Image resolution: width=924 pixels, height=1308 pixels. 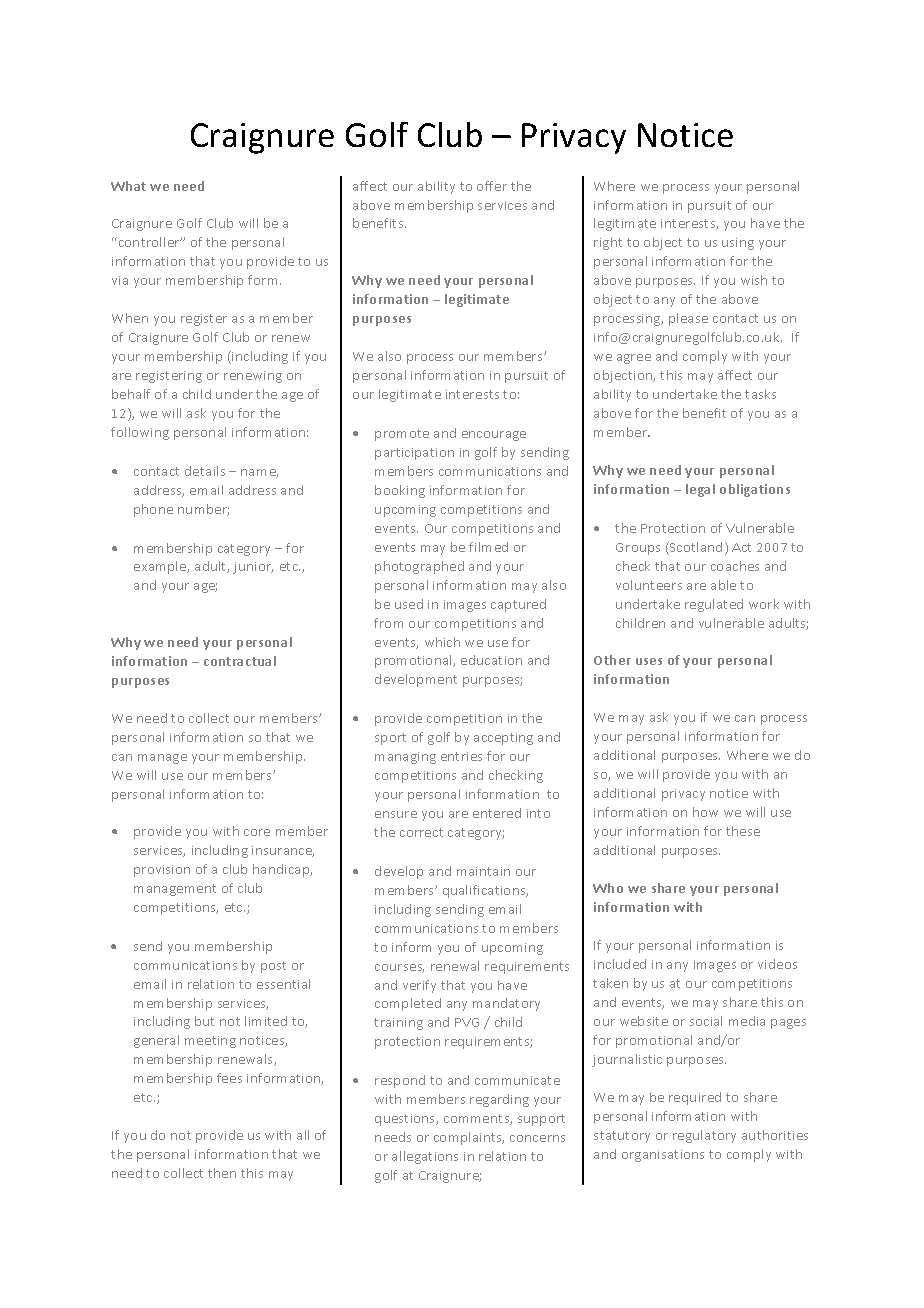 What do you see at coordinates (488, 547) in the screenshot?
I see `filmed` at bounding box center [488, 547].
